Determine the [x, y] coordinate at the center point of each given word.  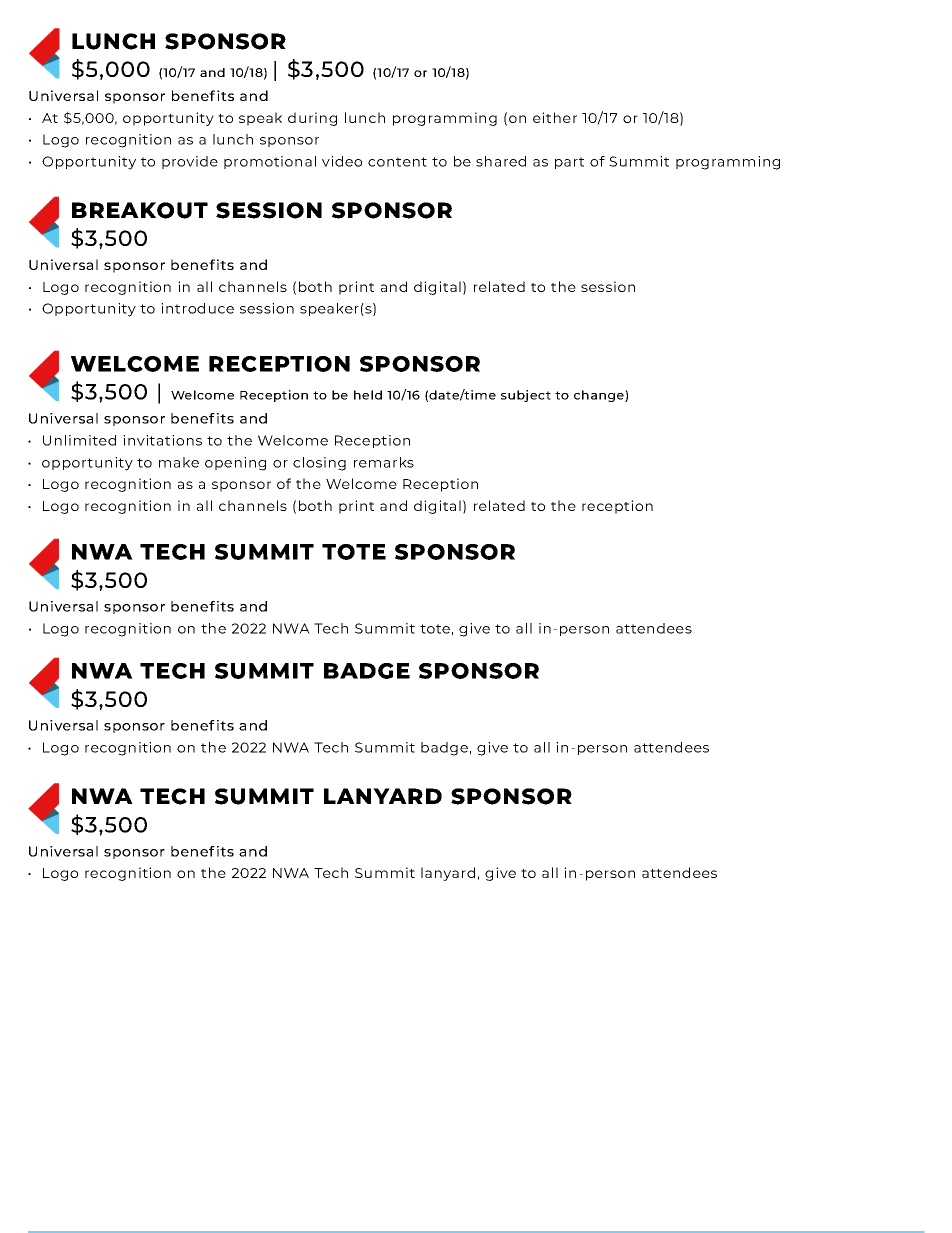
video [342, 161]
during [312, 119]
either [555, 117]
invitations [162, 440]
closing [319, 464]
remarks [384, 462]
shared [501, 161]
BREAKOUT [140, 210]
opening [235, 464]
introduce [197, 308]
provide [190, 162]
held [368, 395]
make [179, 462]
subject [526, 396]
